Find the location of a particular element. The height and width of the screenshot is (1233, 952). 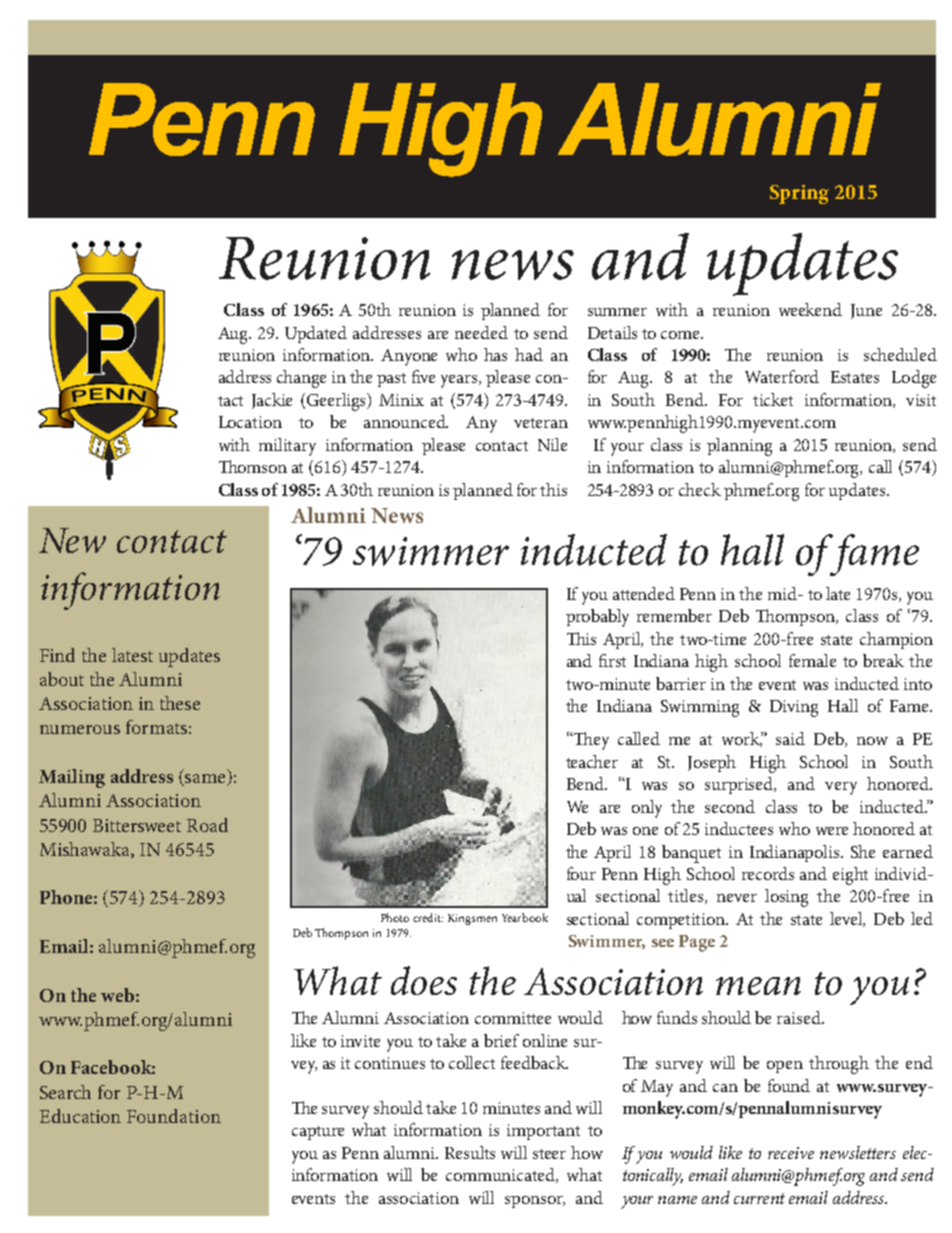

probably is located at coordinates (597, 618).
